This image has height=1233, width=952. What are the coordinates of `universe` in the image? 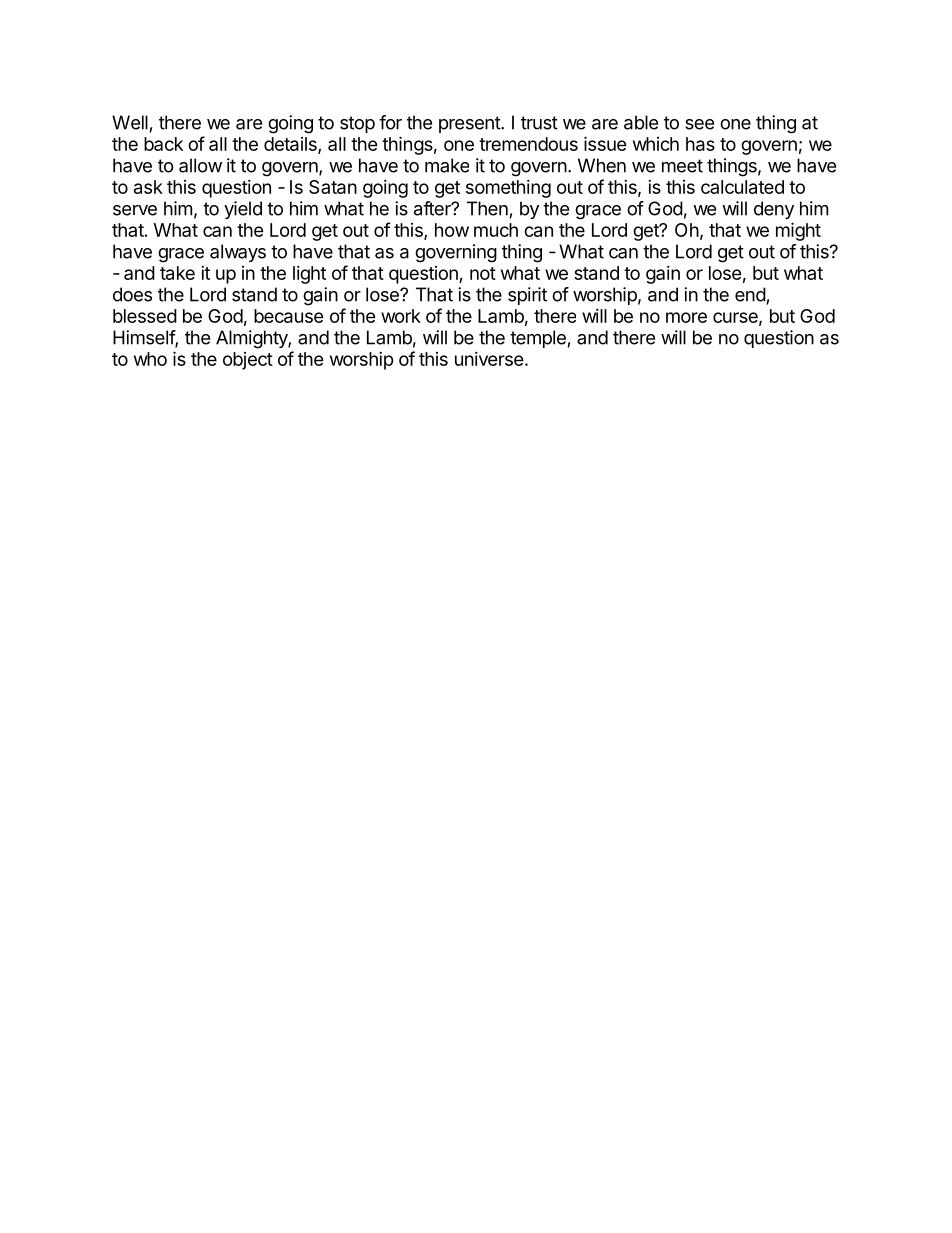 It's located at (489, 359).
